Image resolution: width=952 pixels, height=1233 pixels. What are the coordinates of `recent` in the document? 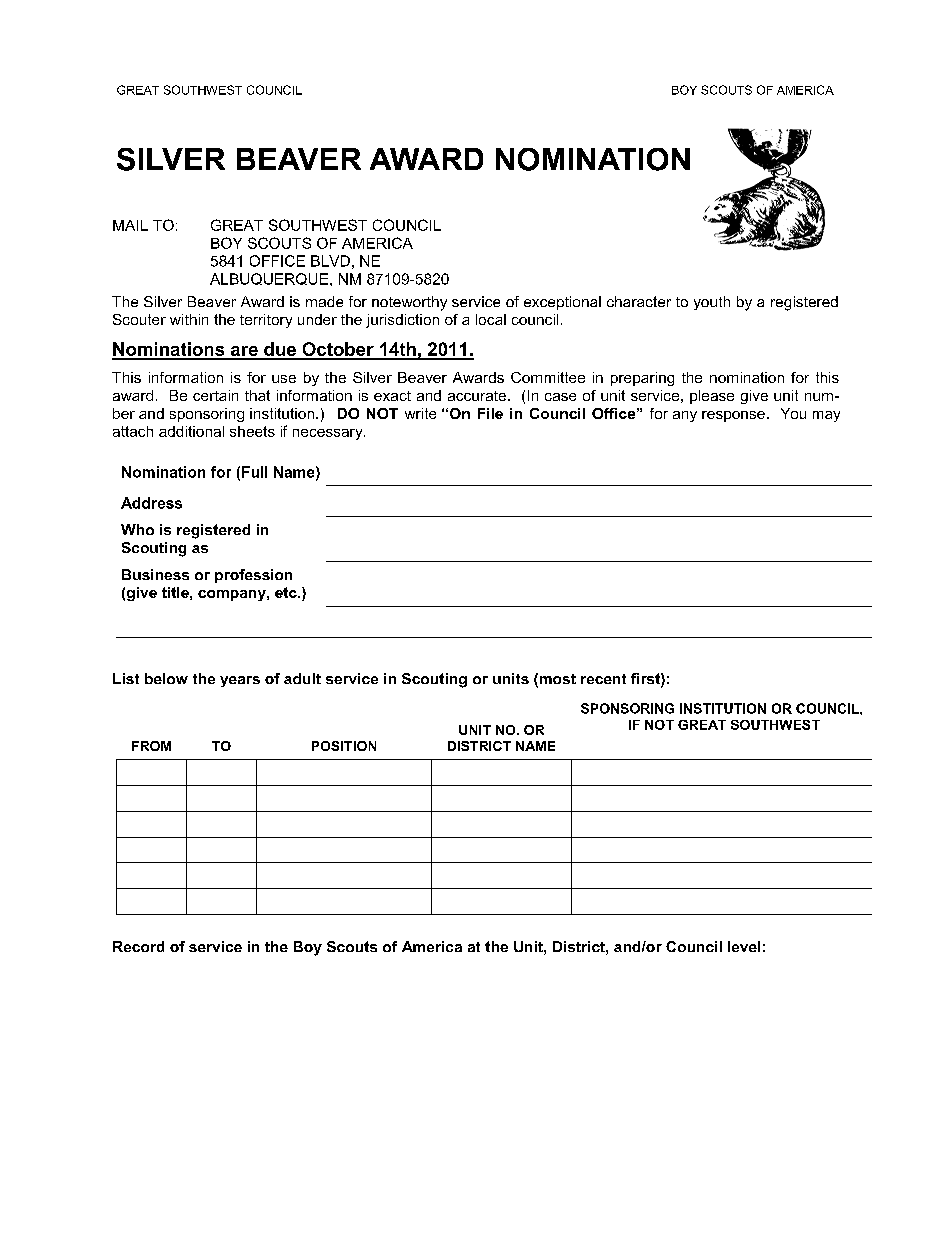 It's located at (603, 679).
